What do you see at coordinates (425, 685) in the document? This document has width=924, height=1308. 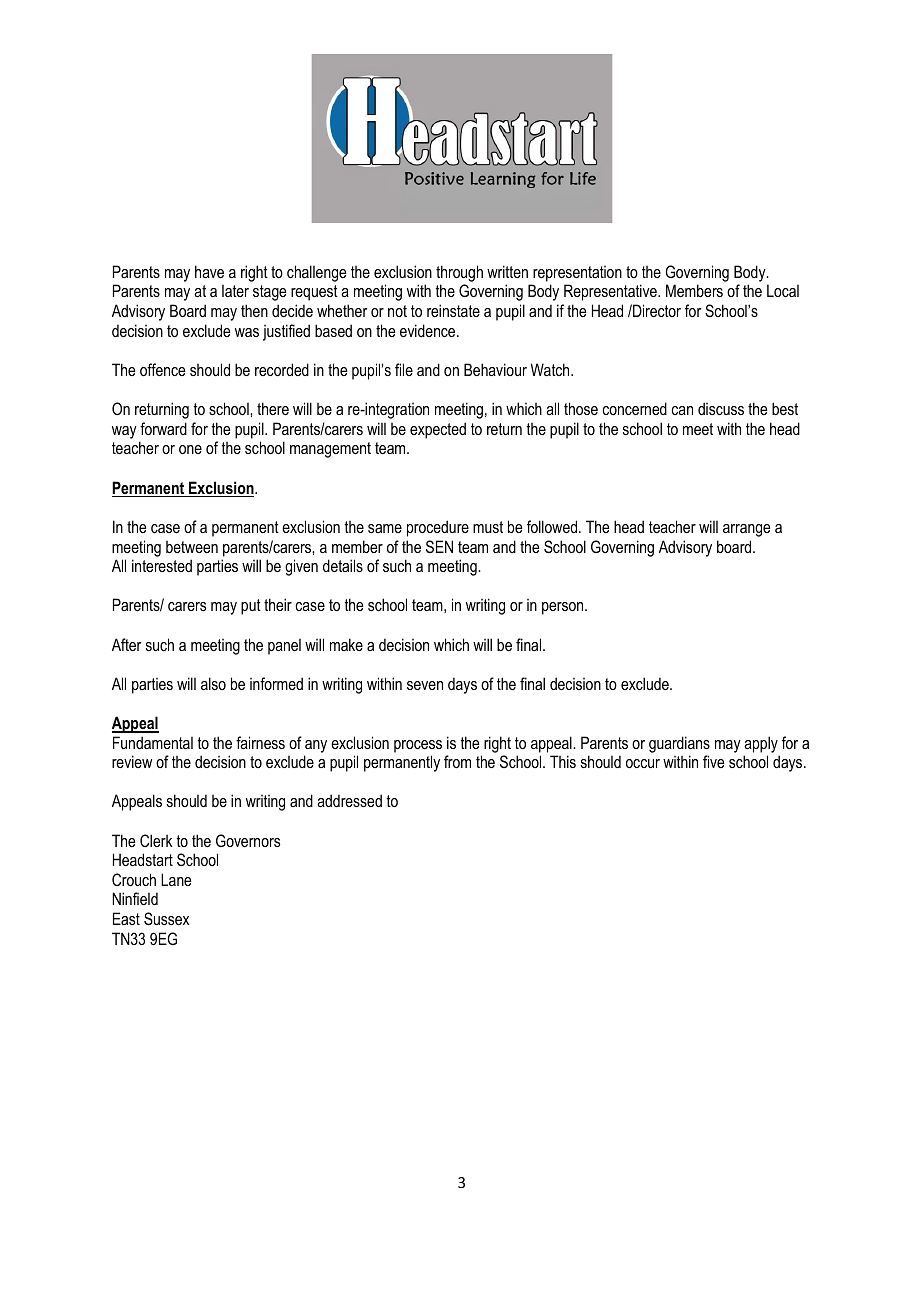 I see `seven` at bounding box center [425, 685].
